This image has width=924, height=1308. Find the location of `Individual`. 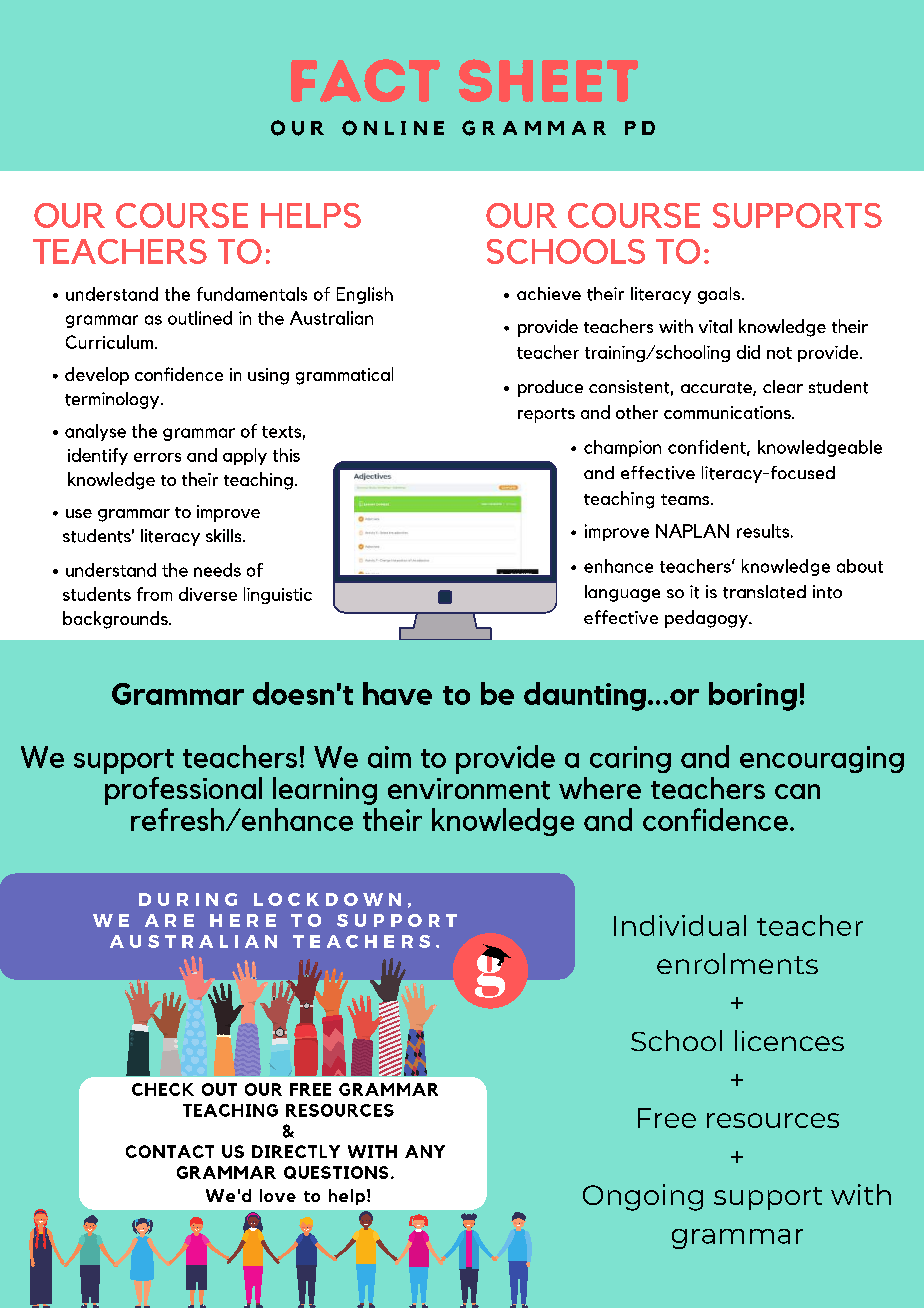

Individual is located at coordinates (680, 925).
